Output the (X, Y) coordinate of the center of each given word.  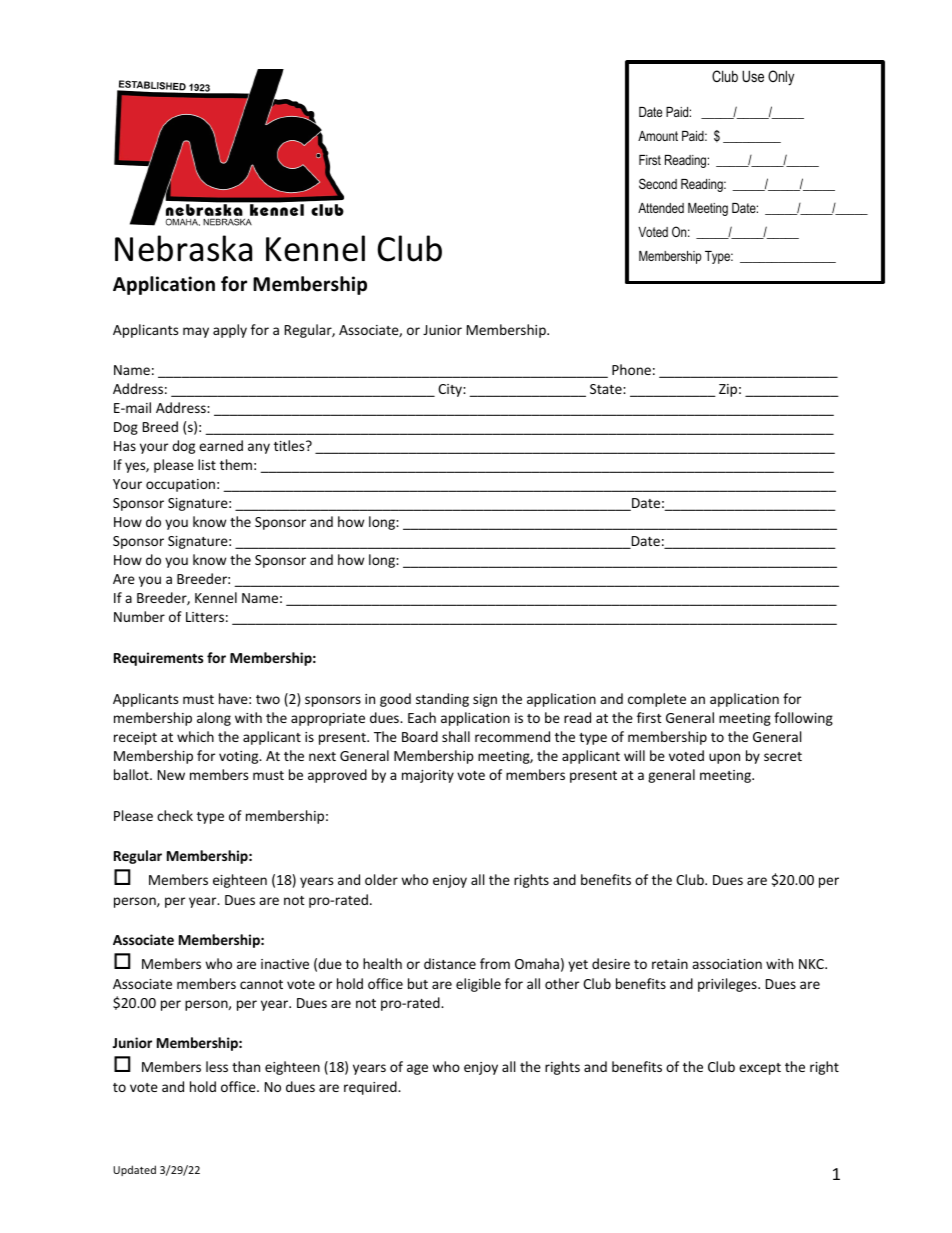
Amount (658, 136)
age (417, 1069)
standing (442, 700)
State (607, 389)
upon (724, 758)
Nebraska (183, 248)
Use (753, 76)
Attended (661, 208)
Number (139, 616)
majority (428, 776)
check (175, 815)
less (217, 1066)
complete (657, 700)
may (196, 332)
